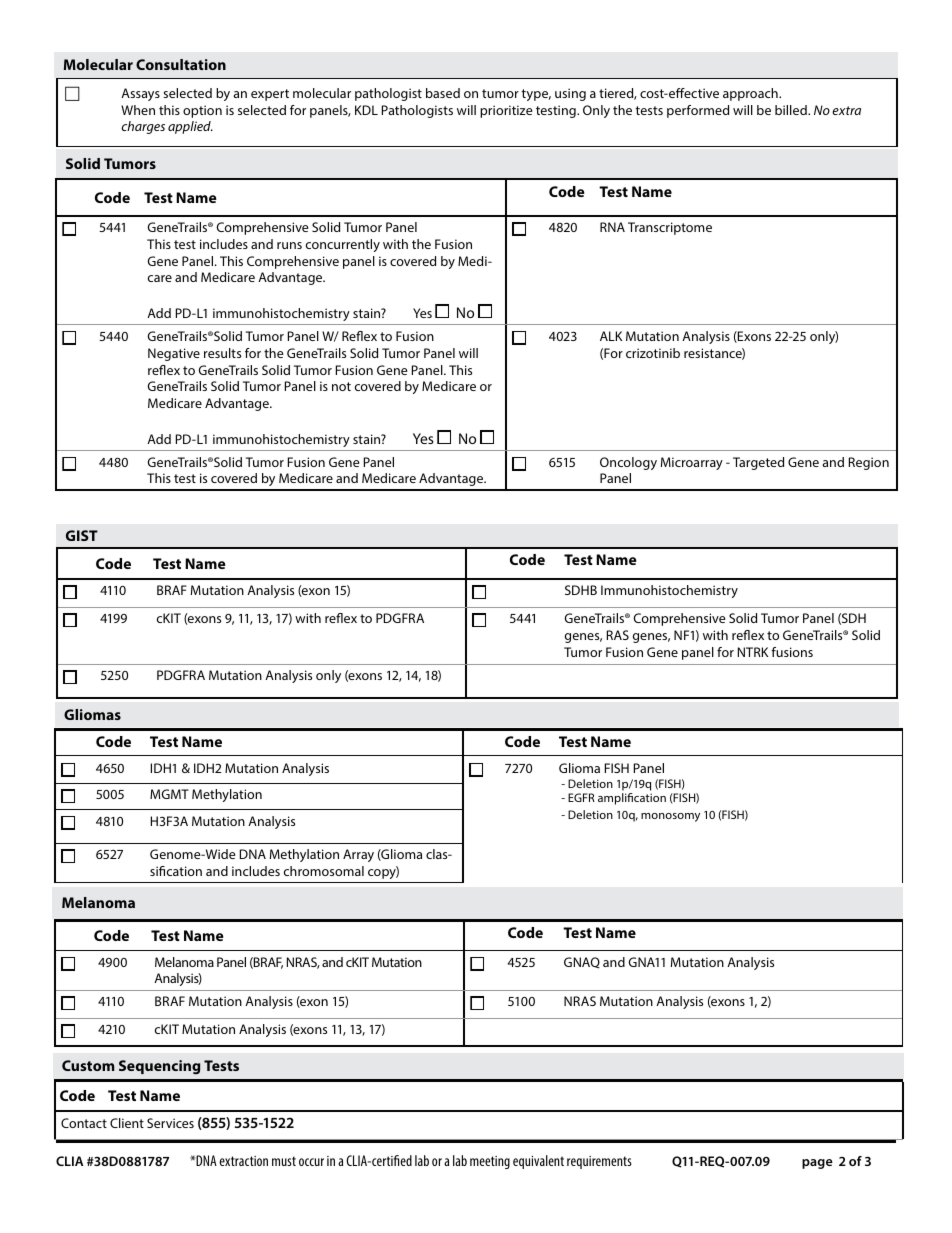  Describe the element at coordinates (751, 94) in the screenshot. I see `approach` at that location.
